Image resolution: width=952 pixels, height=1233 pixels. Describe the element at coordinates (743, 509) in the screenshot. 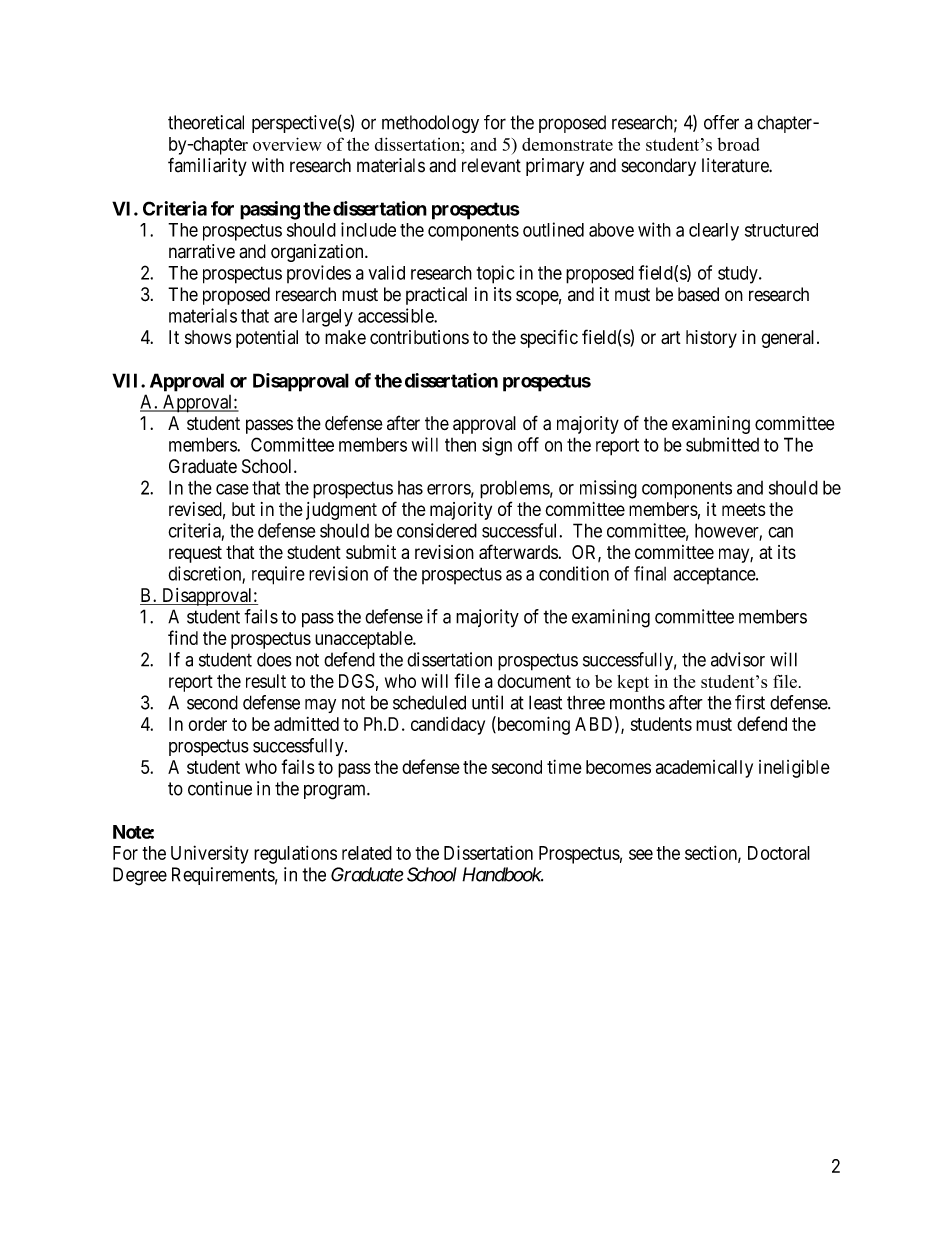

I see `meets` at that location.
